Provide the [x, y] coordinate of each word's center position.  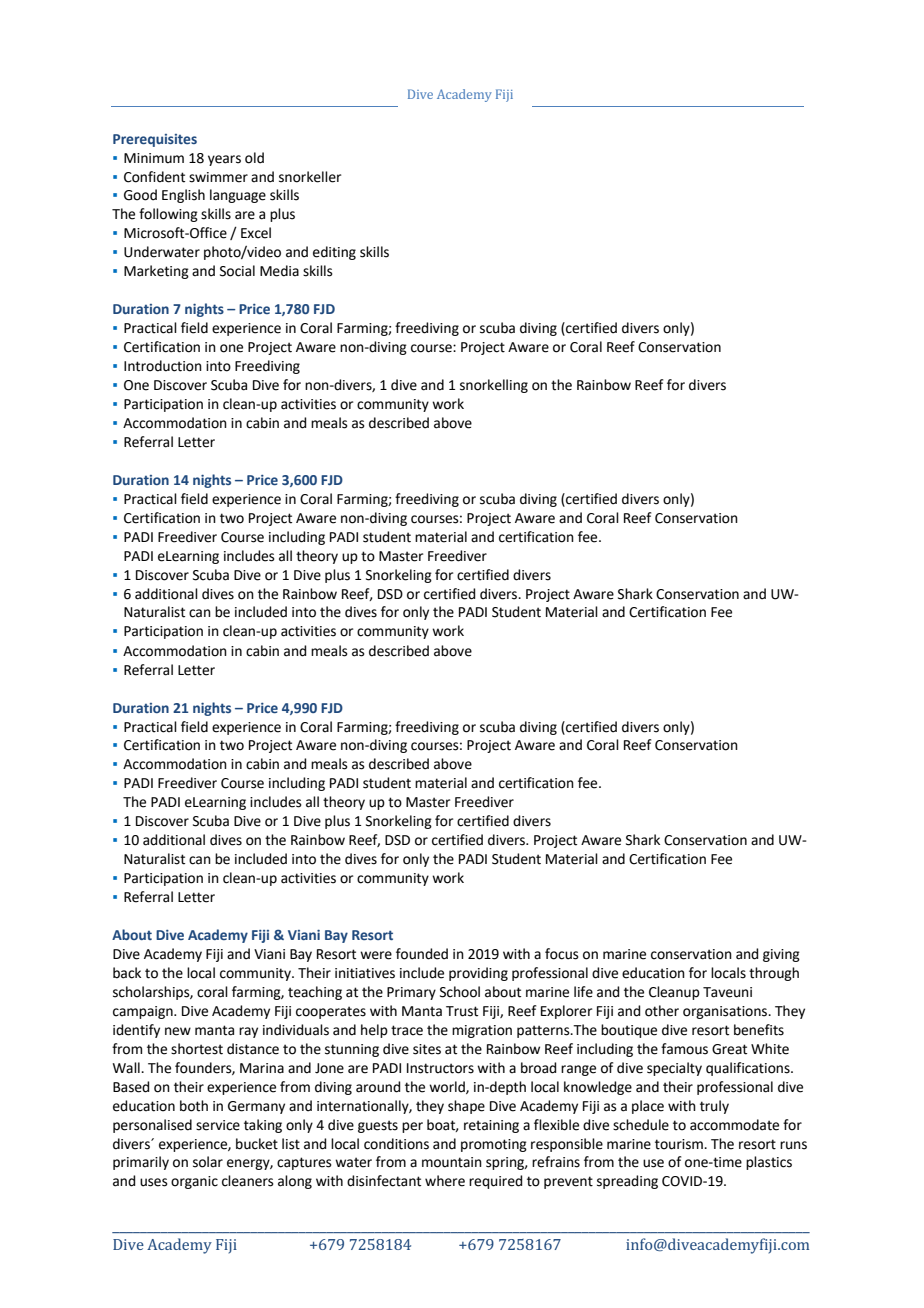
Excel [256, 233]
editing [334, 253]
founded [422, 954]
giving [781, 955]
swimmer [218, 177]
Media [279, 271]
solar [208, 1162]
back [127, 973]
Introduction [163, 366]
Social [237, 271]
